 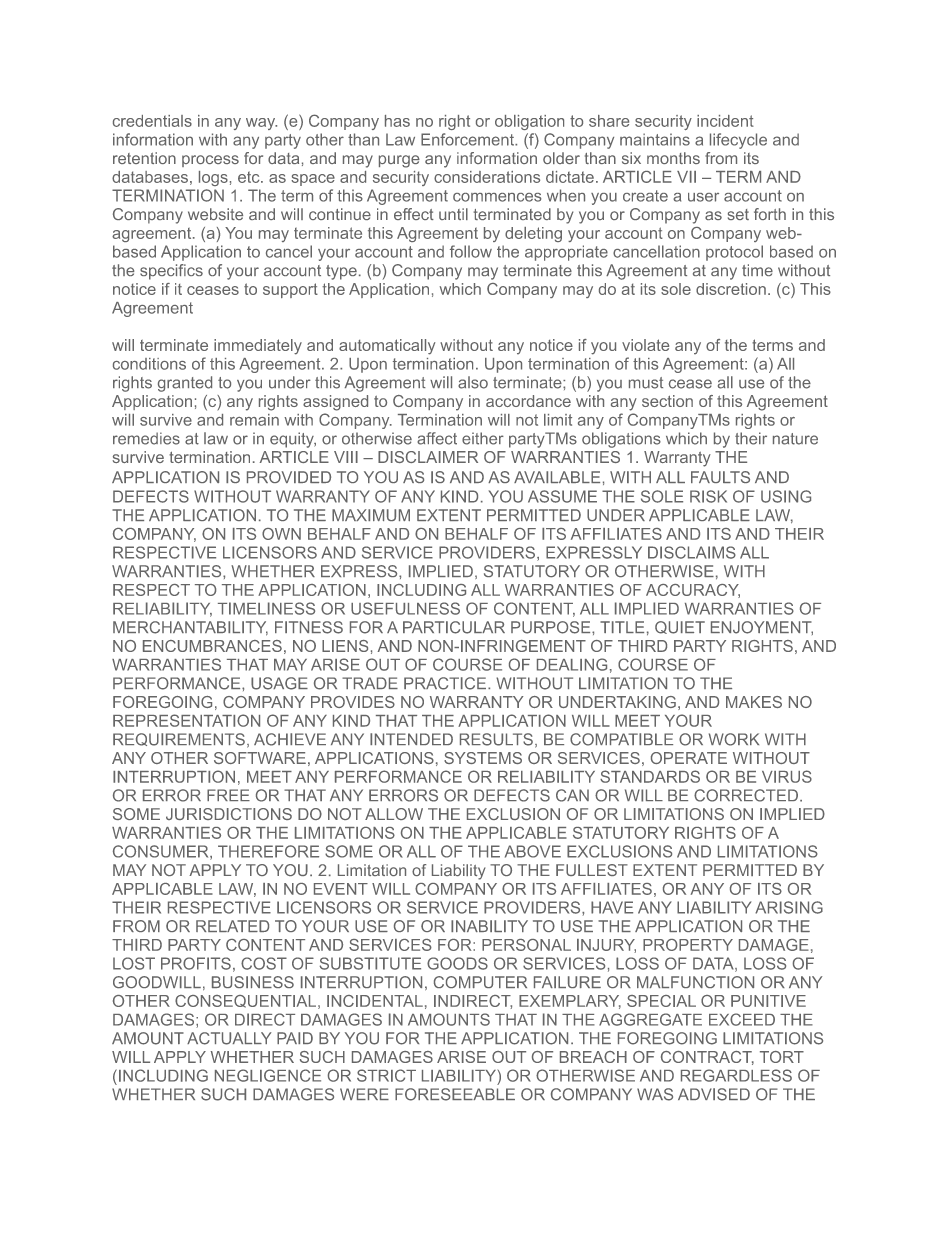 What do you see at coordinates (736, 1075) in the document?
I see `REGARDLESS` at bounding box center [736, 1075].
